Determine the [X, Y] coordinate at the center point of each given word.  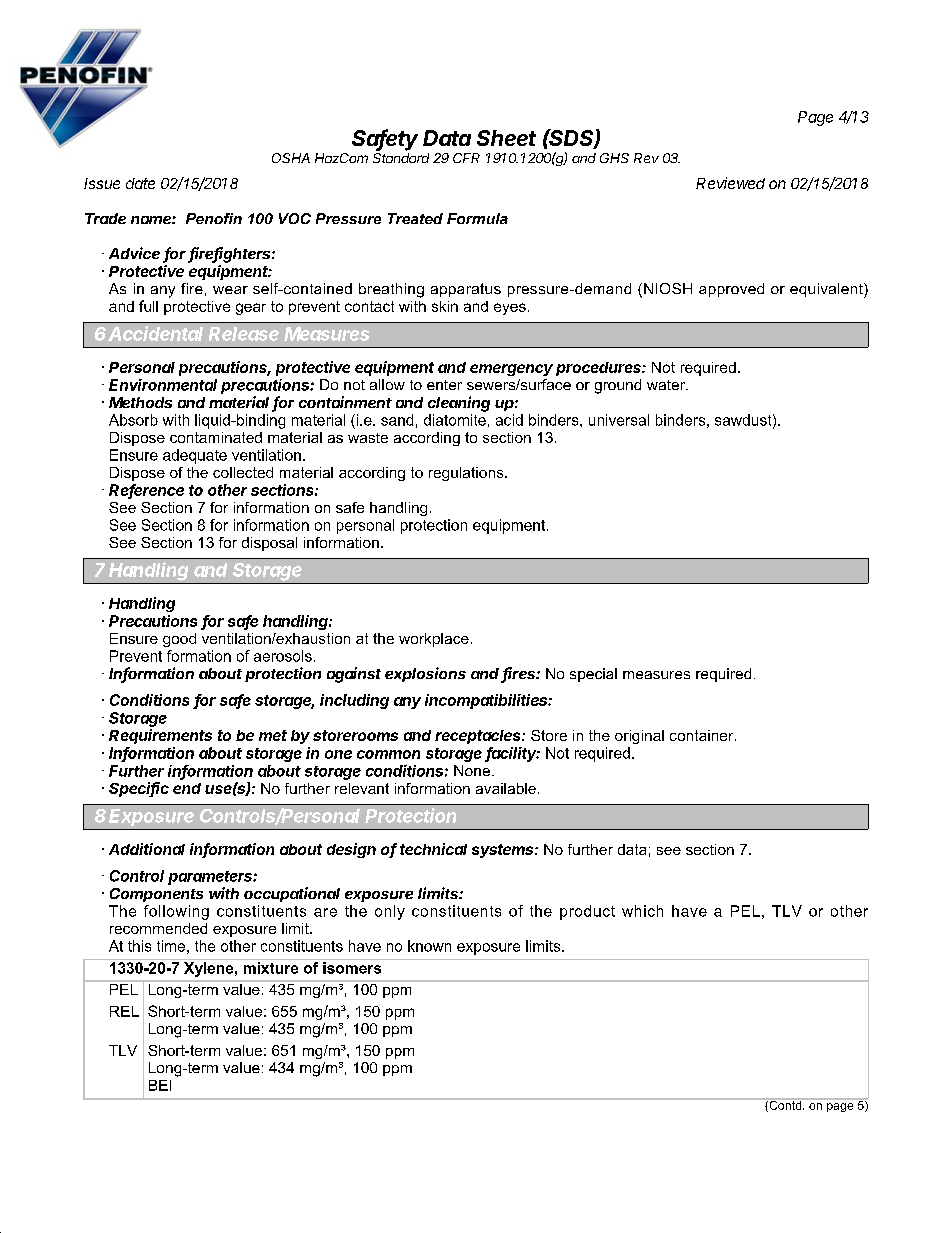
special [593, 675]
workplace [434, 640]
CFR [466, 158]
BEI [160, 1085]
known [429, 946]
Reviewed [730, 183]
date [140, 183]
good [179, 640]
